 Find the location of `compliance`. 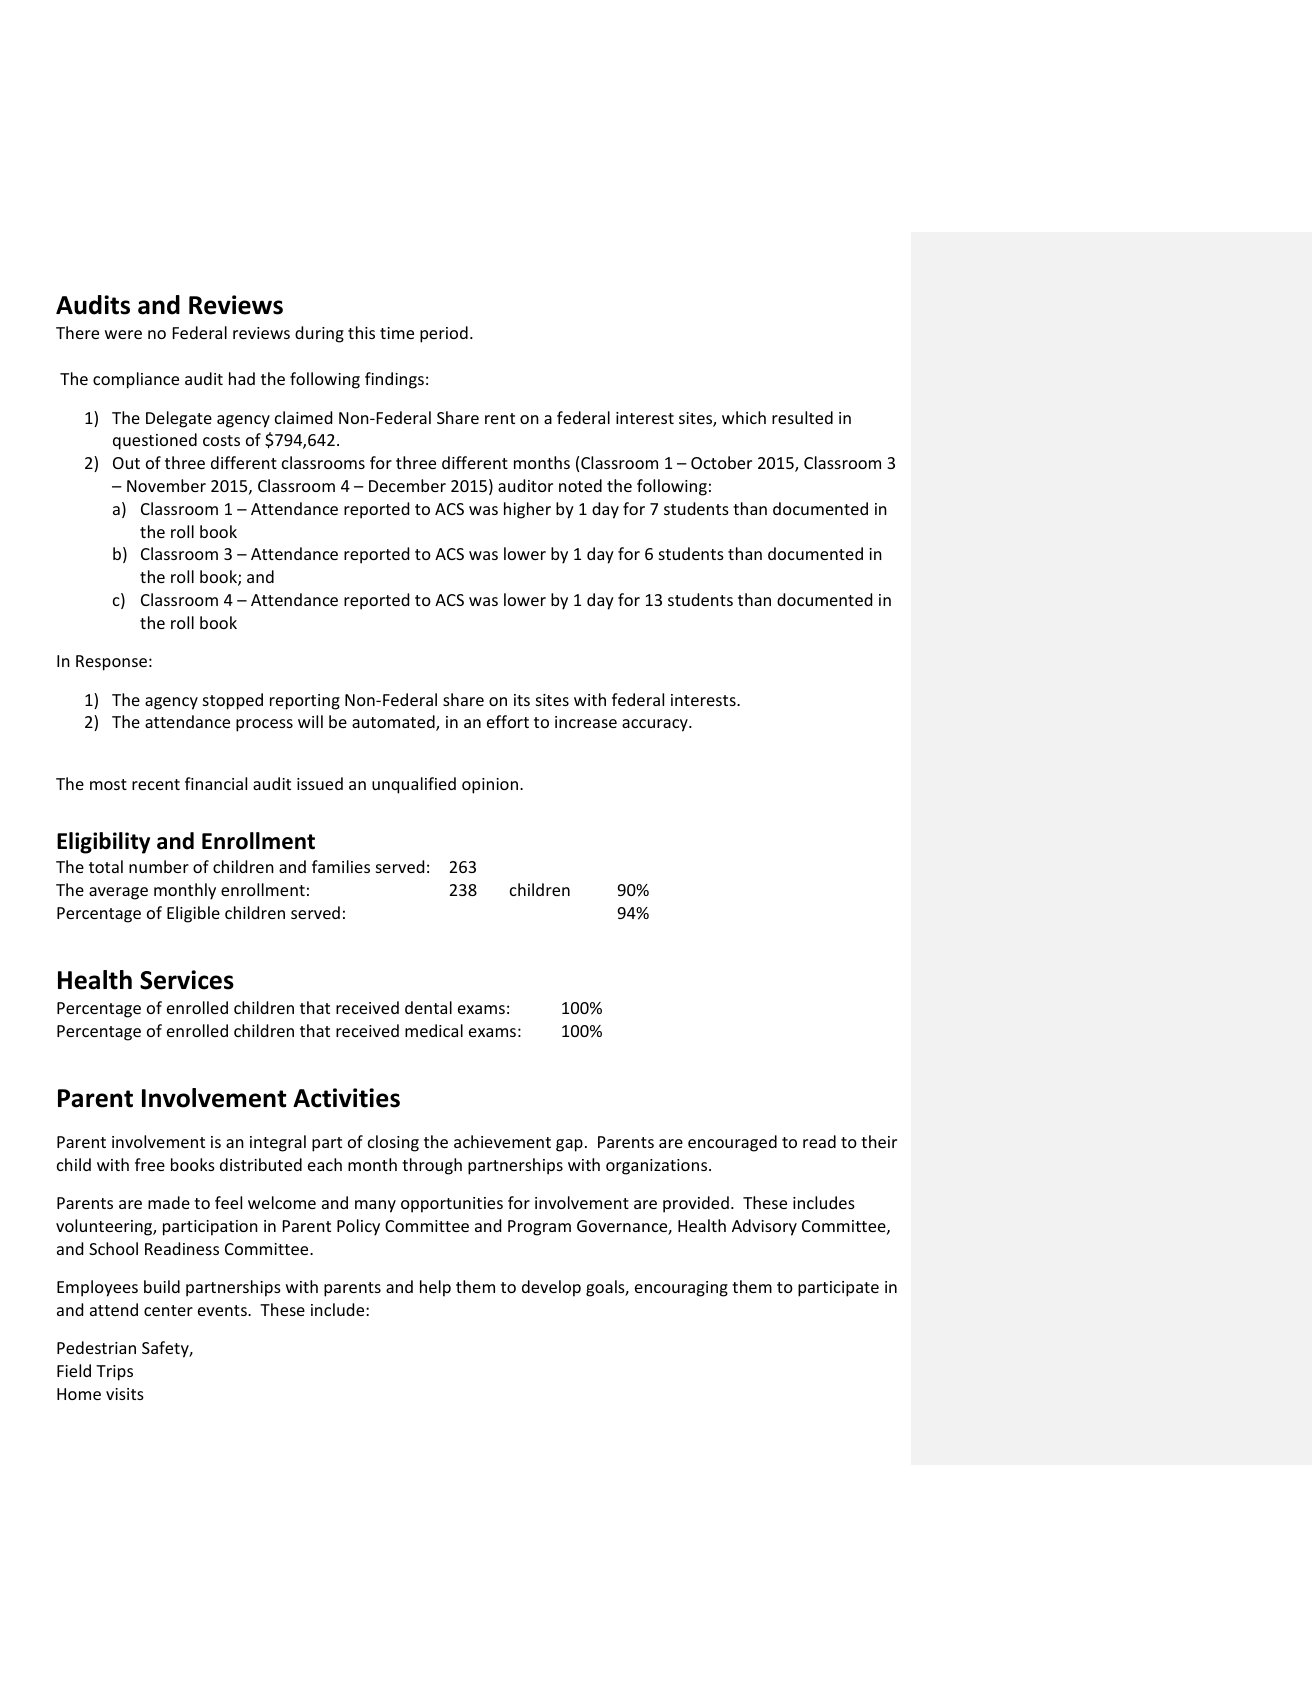

compliance is located at coordinates (136, 380).
